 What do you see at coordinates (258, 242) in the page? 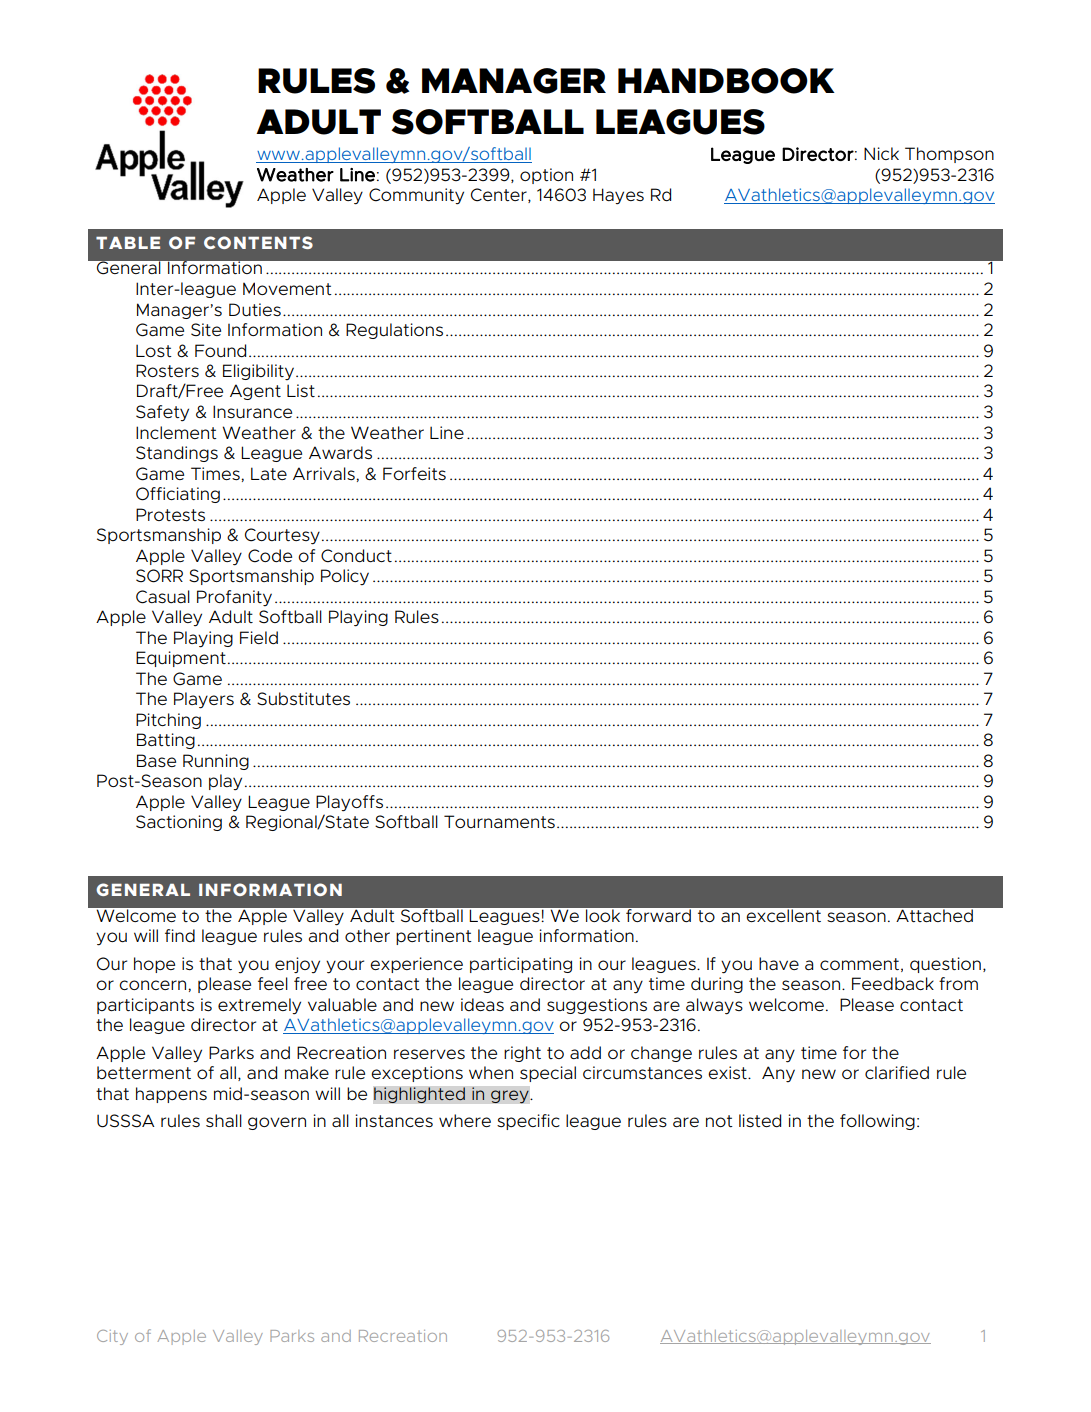
I see `CONTENTS` at bounding box center [258, 242].
